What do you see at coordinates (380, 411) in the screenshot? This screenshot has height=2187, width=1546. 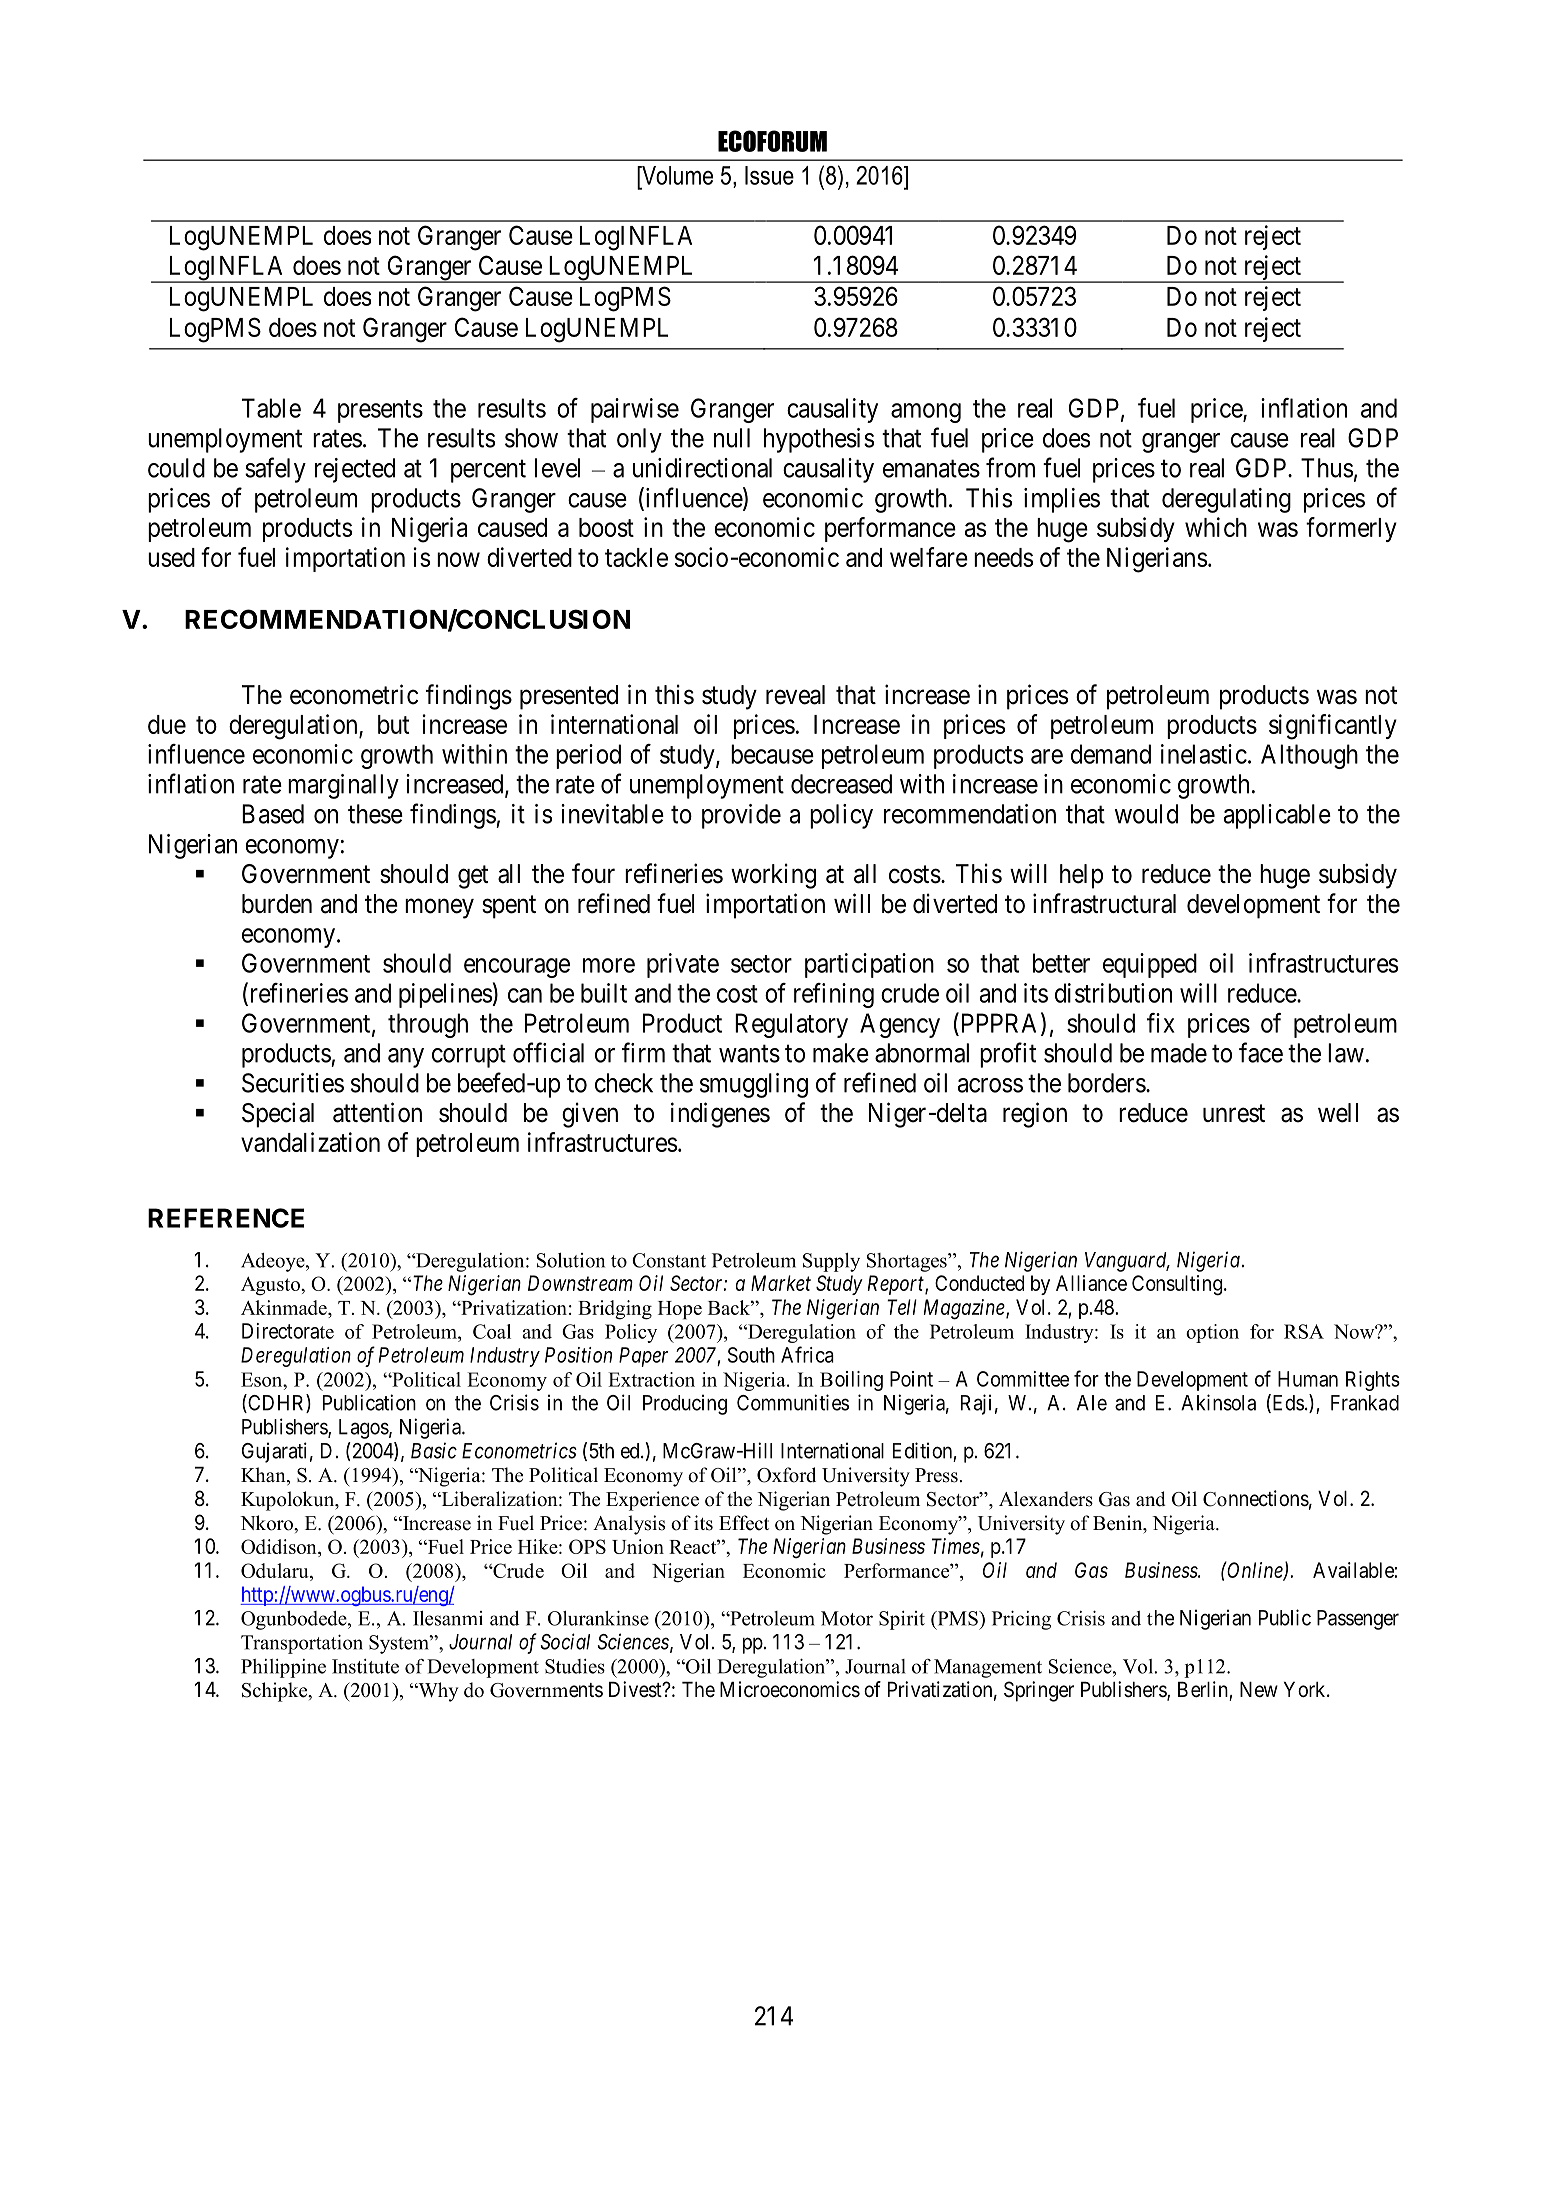 I see `presents` at bounding box center [380, 411].
